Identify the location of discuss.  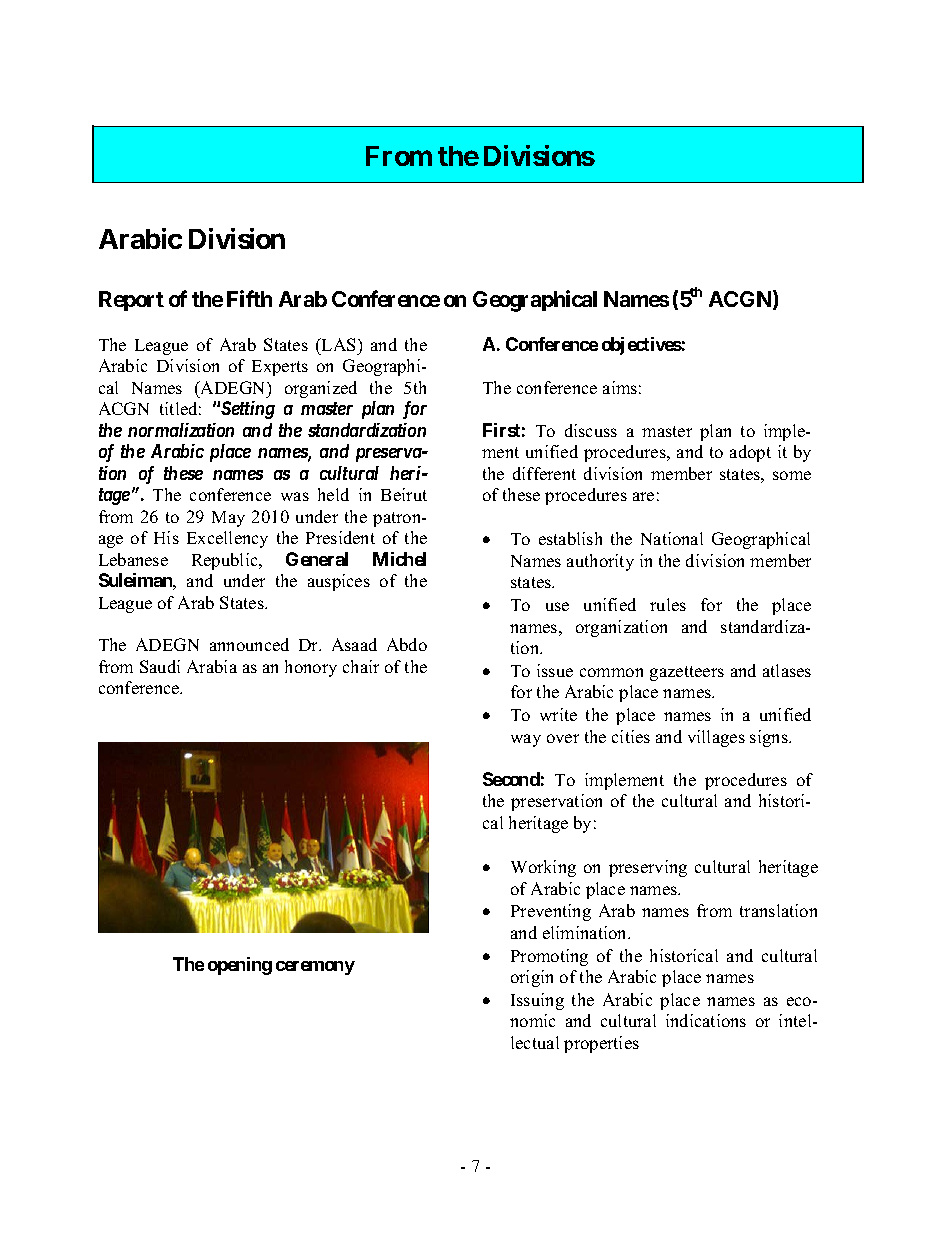
(591, 430).
